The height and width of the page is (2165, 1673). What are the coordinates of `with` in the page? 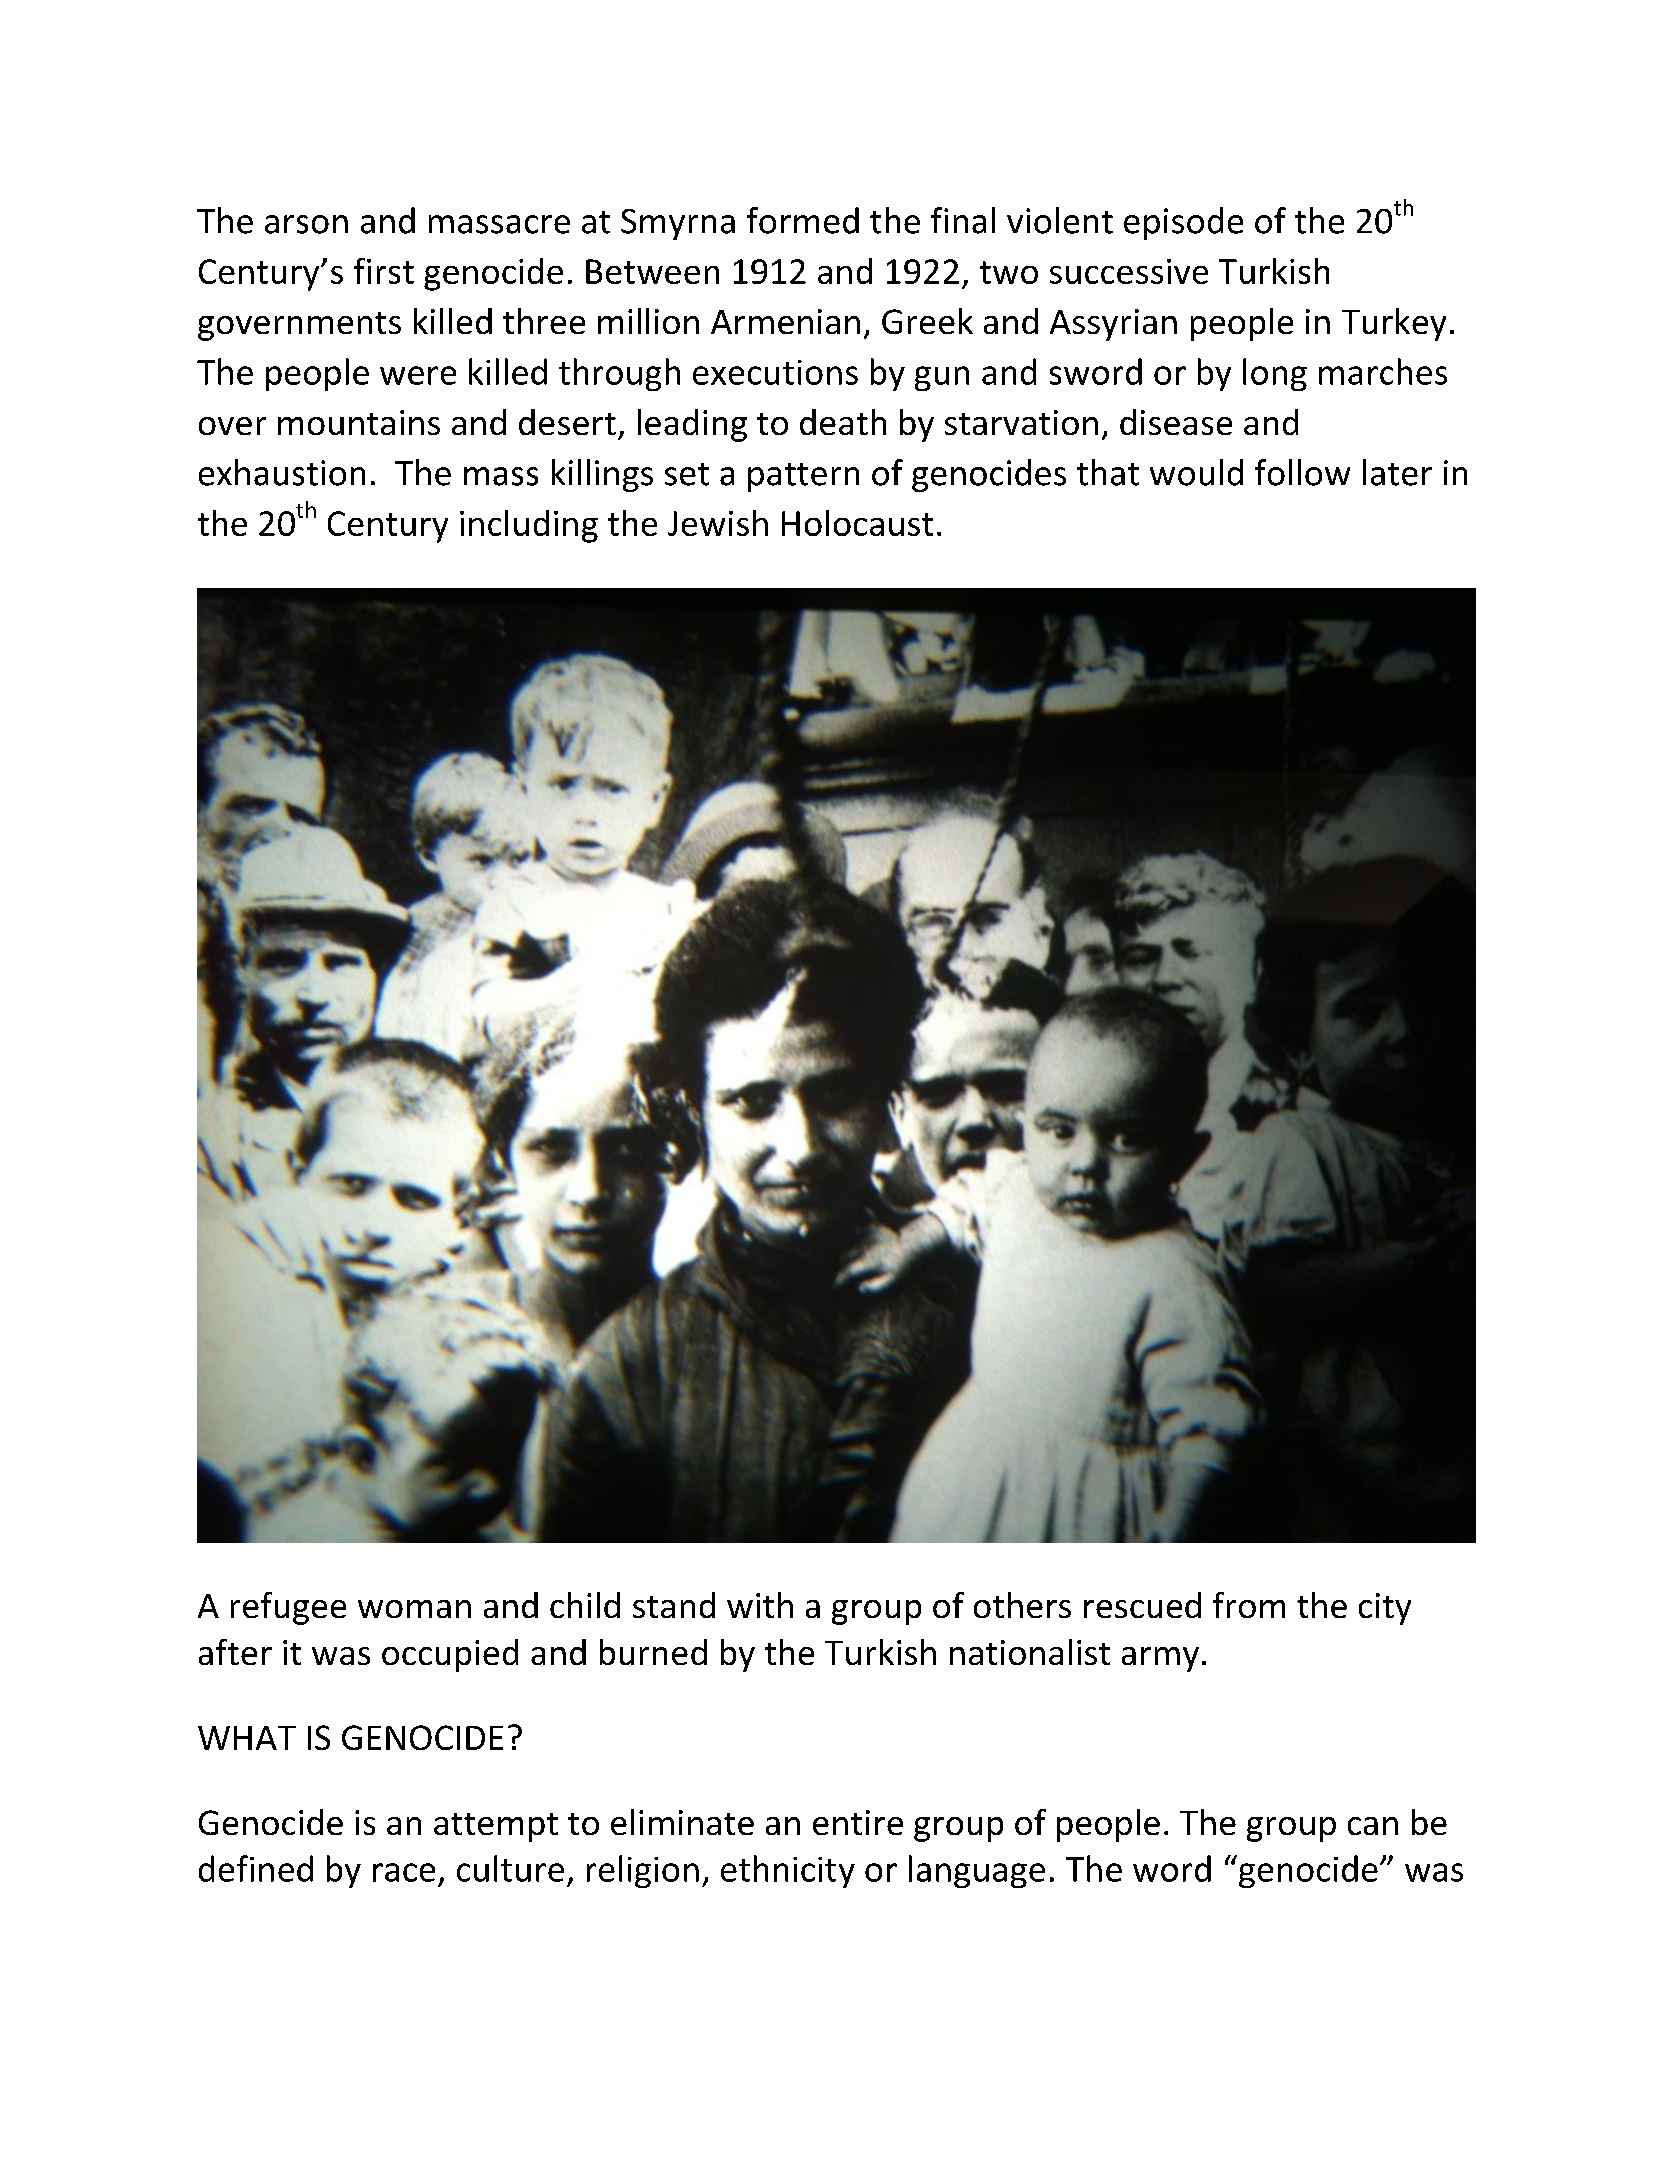 It's located at (760, 1605).
